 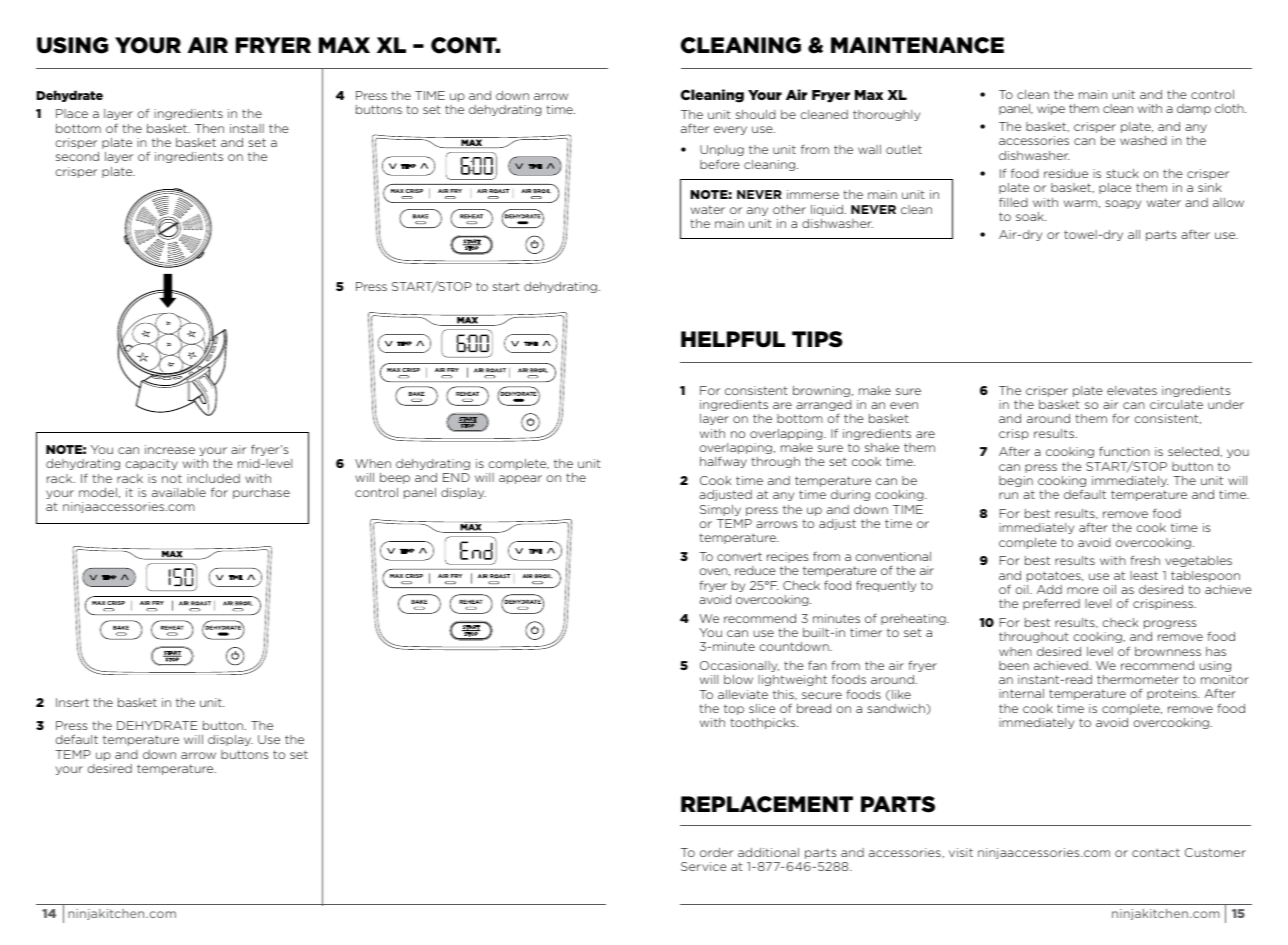 I want to click on Then, so click(x=209, y=128).
